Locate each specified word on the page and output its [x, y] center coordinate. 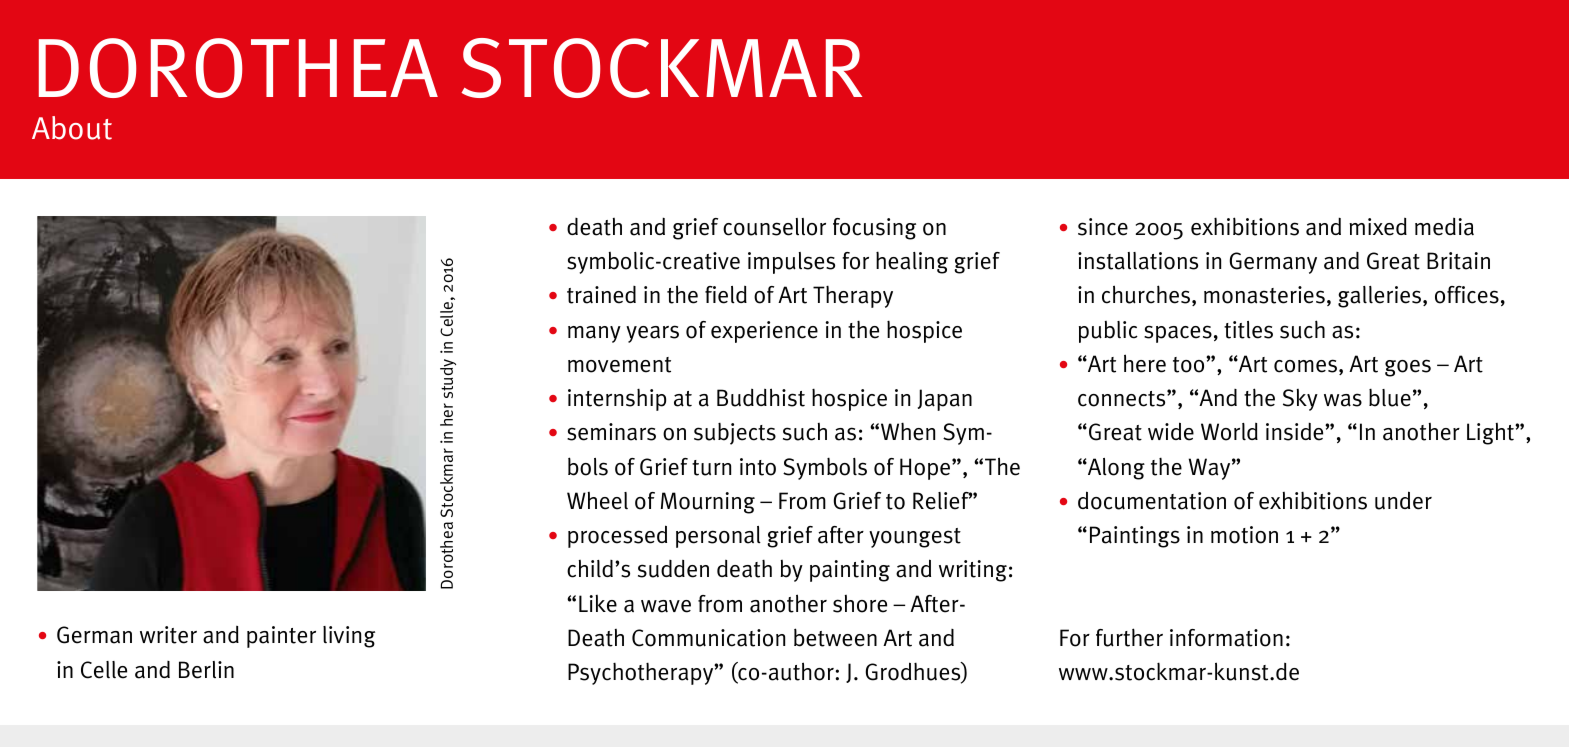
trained [601, 295]
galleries [1381, 297]
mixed [1378, 227]
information [1226, 638]
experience [764, 332]
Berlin [206, 670]
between [835, 637]
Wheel [597, 501]
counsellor [774, 227]
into [758, 467]
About [72, 128]
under [1403, 500]
